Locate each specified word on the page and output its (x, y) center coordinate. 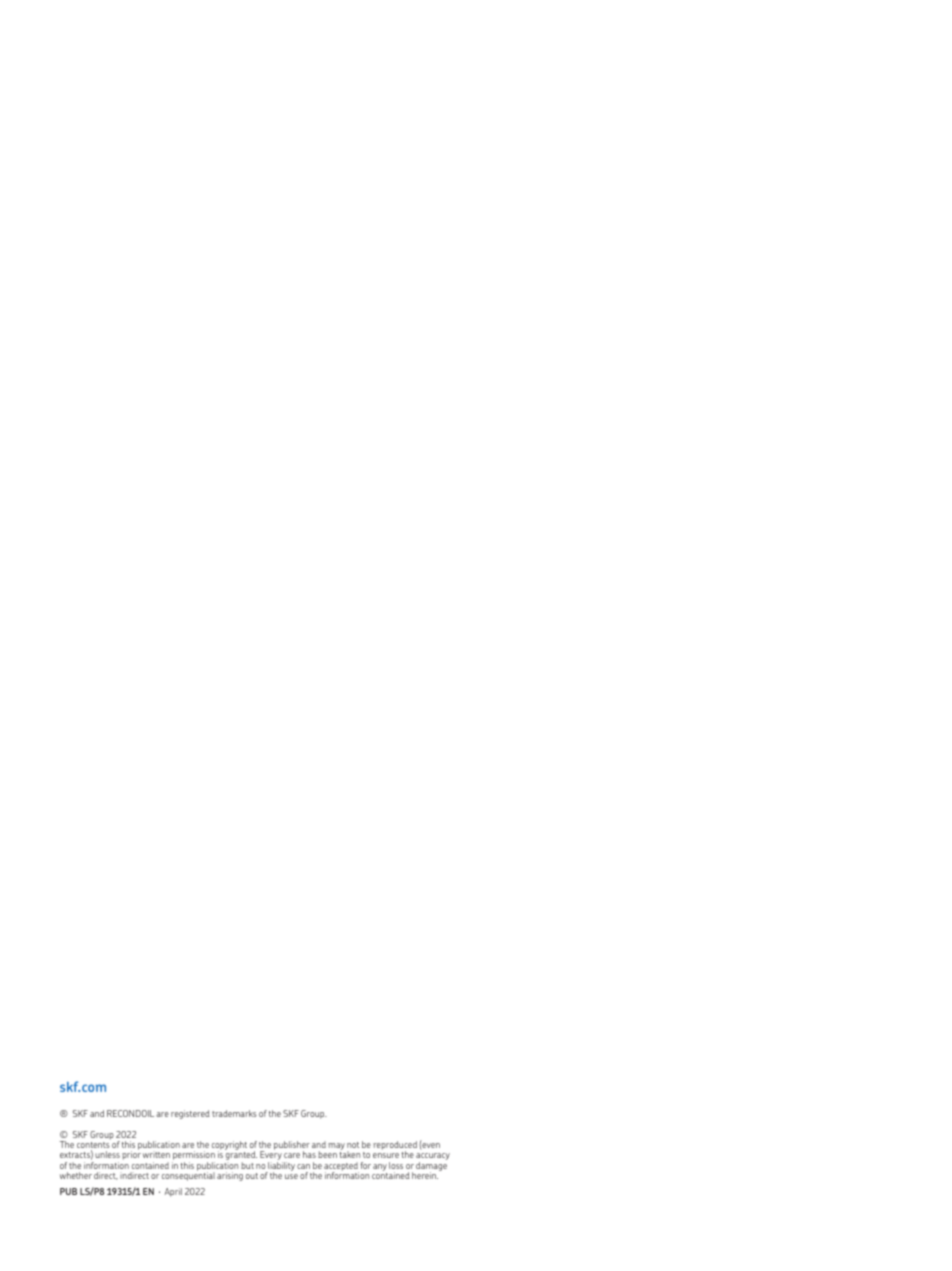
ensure (386, 1155)
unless (107, 1154)
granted (241, 1157)
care (292, 1155)
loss (396, 1165)
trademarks (234, 1113)
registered (190, 1114)
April (173, 1192)
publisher (292, 1147)
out (252, 1176)
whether (76, 1175)
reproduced (395, 1147)
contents (93, 1146)
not (353, 1145)
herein (425, 1175)
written (156, 1155)
